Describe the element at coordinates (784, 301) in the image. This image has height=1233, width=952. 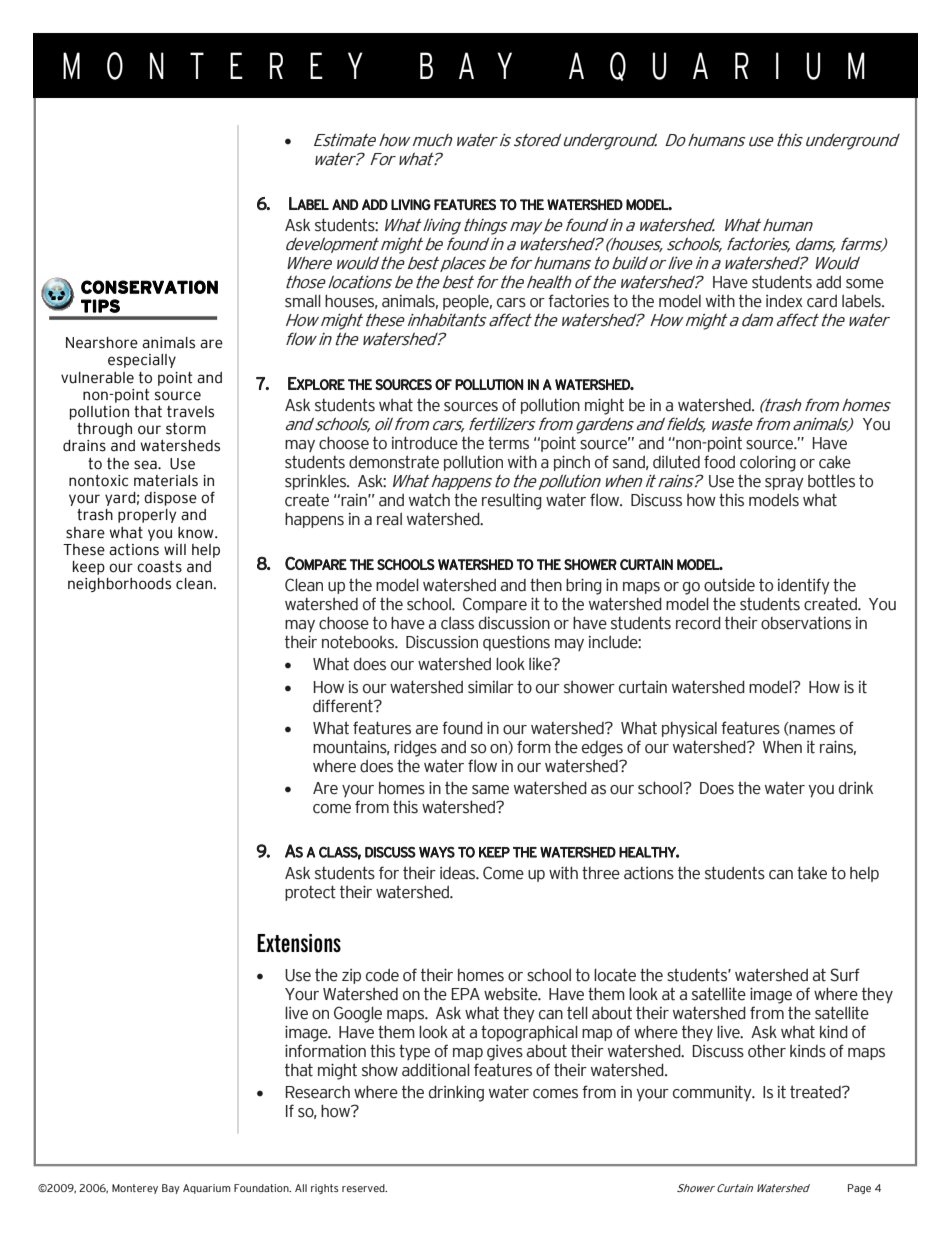
I see `index` at that location.
